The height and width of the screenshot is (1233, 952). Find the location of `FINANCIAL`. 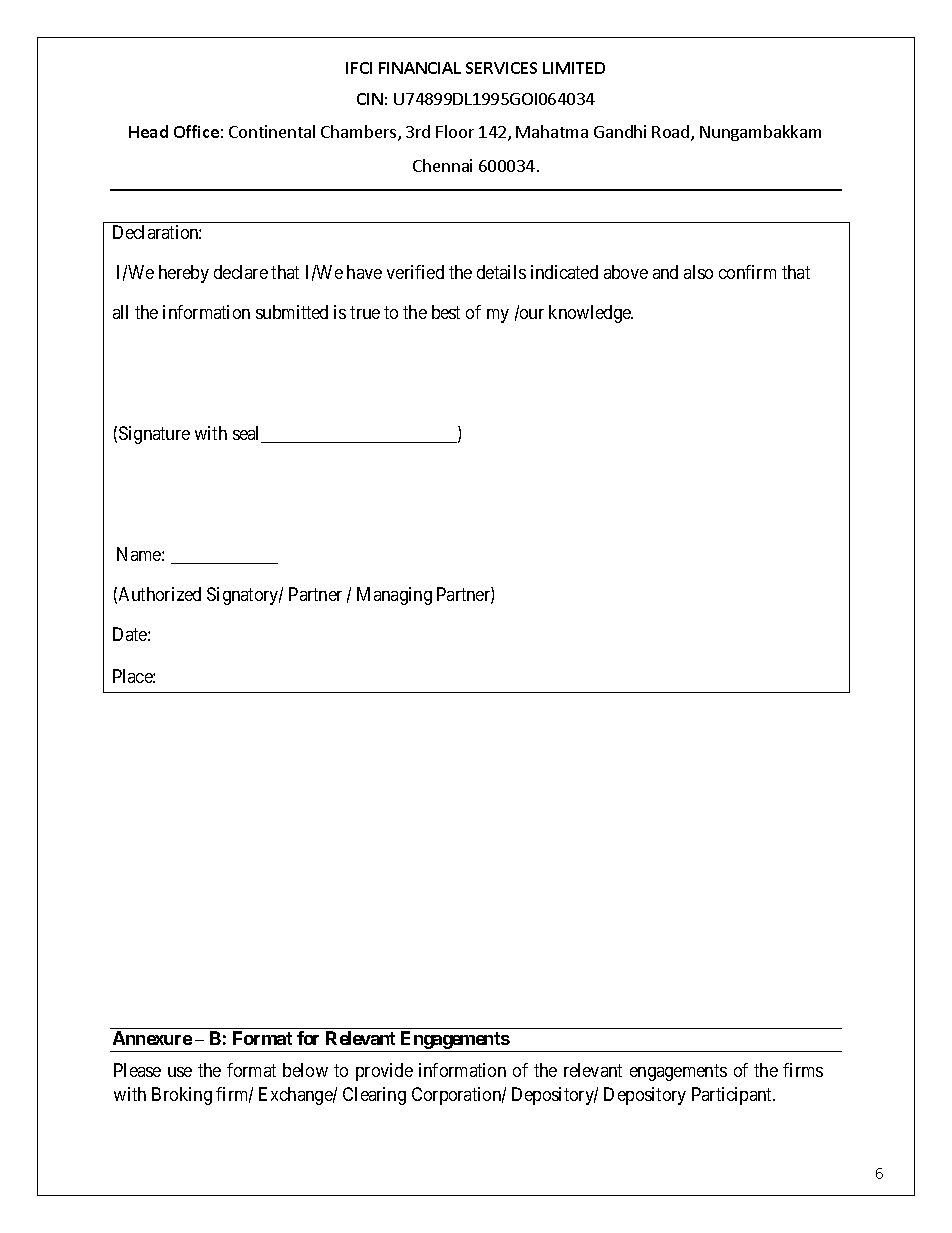

FINANCIAL is located at coordinates (420, 68).
